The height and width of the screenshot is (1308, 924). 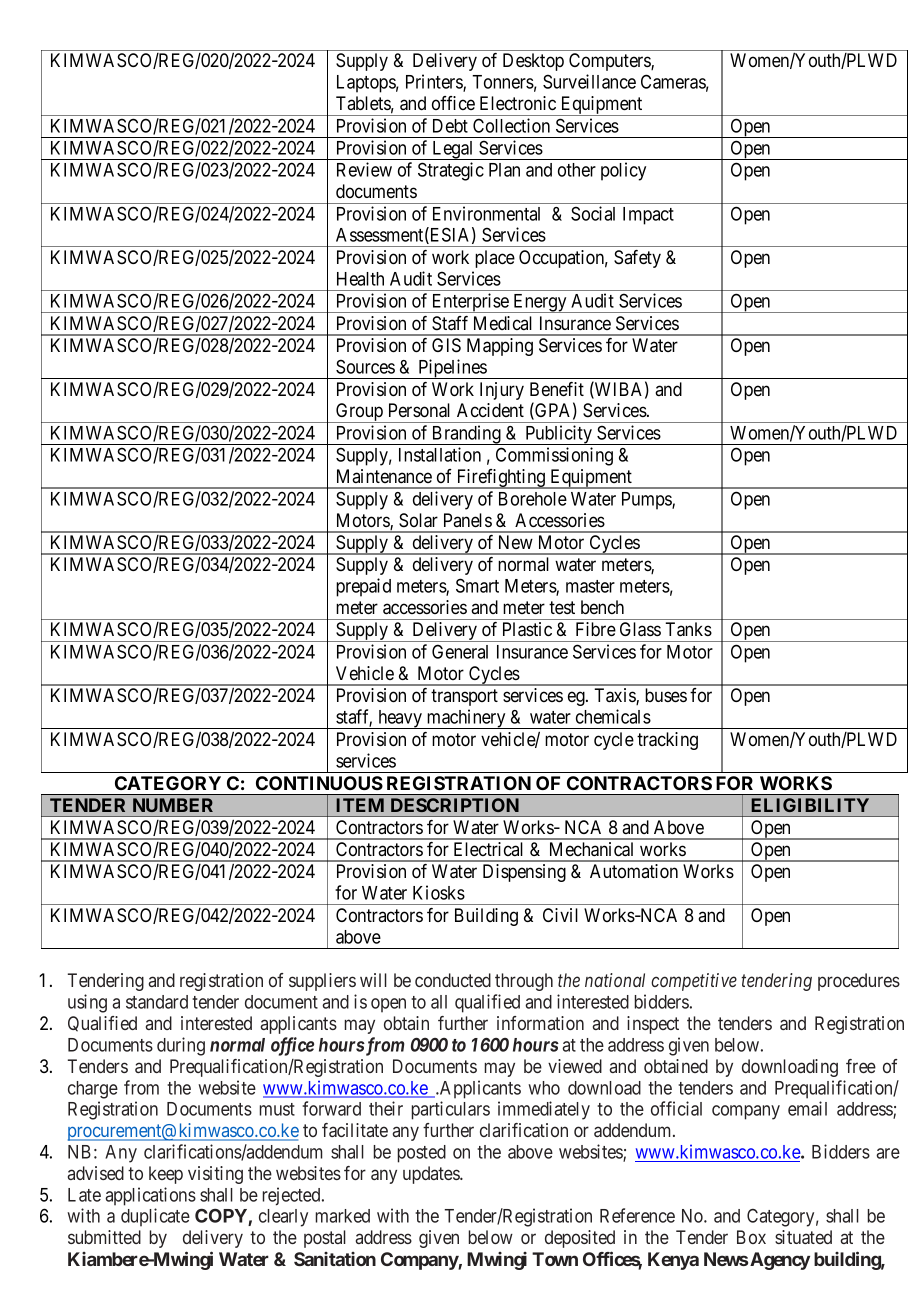 What do you see at coordinates (155, 1217) in the screenshot?
I see `duplicate` at bounding box center [155, 1217].
